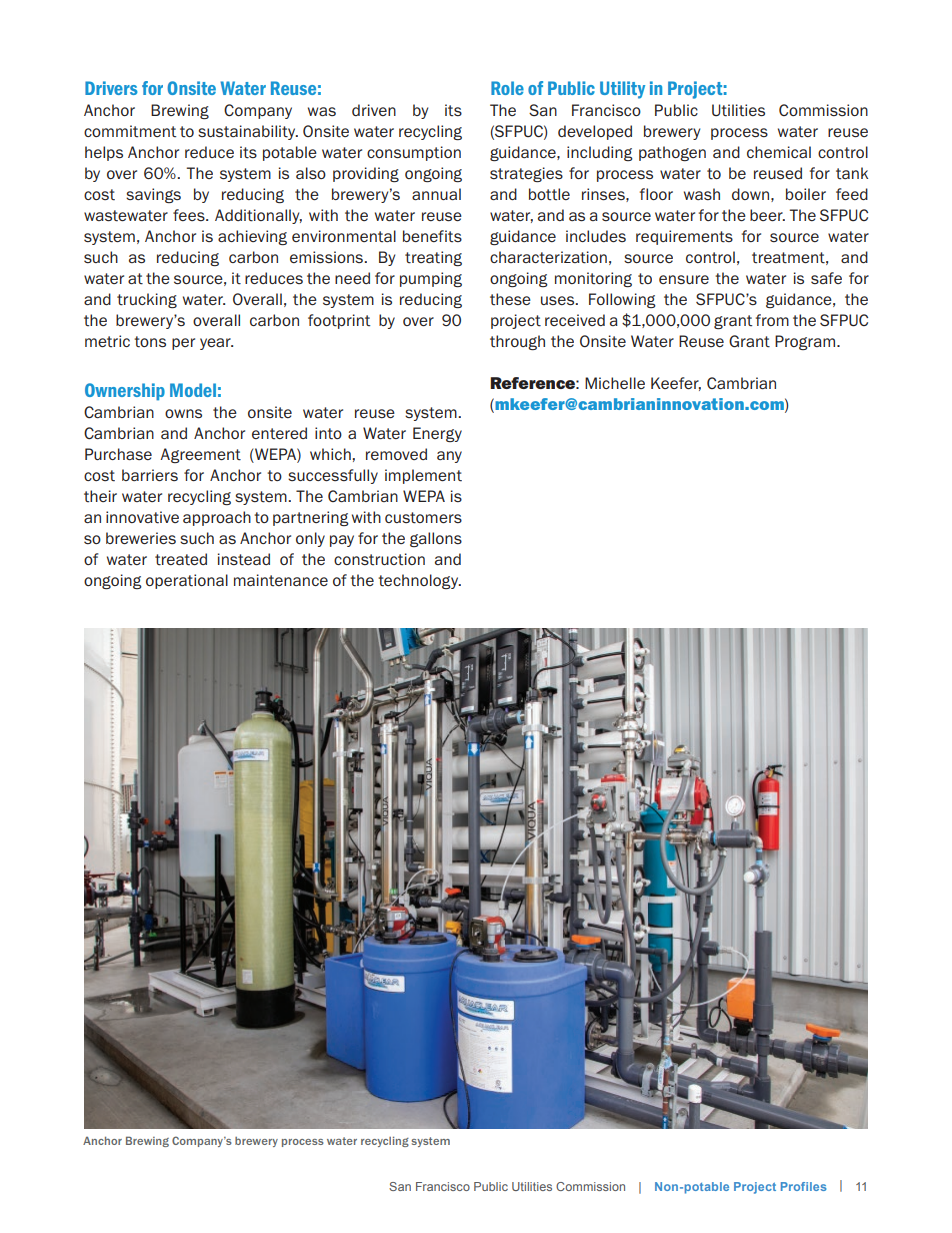 The image size is (952, 1233). Describe the element at coordinates (779, 152) in the screenshot. I see `chemical` at that location.
